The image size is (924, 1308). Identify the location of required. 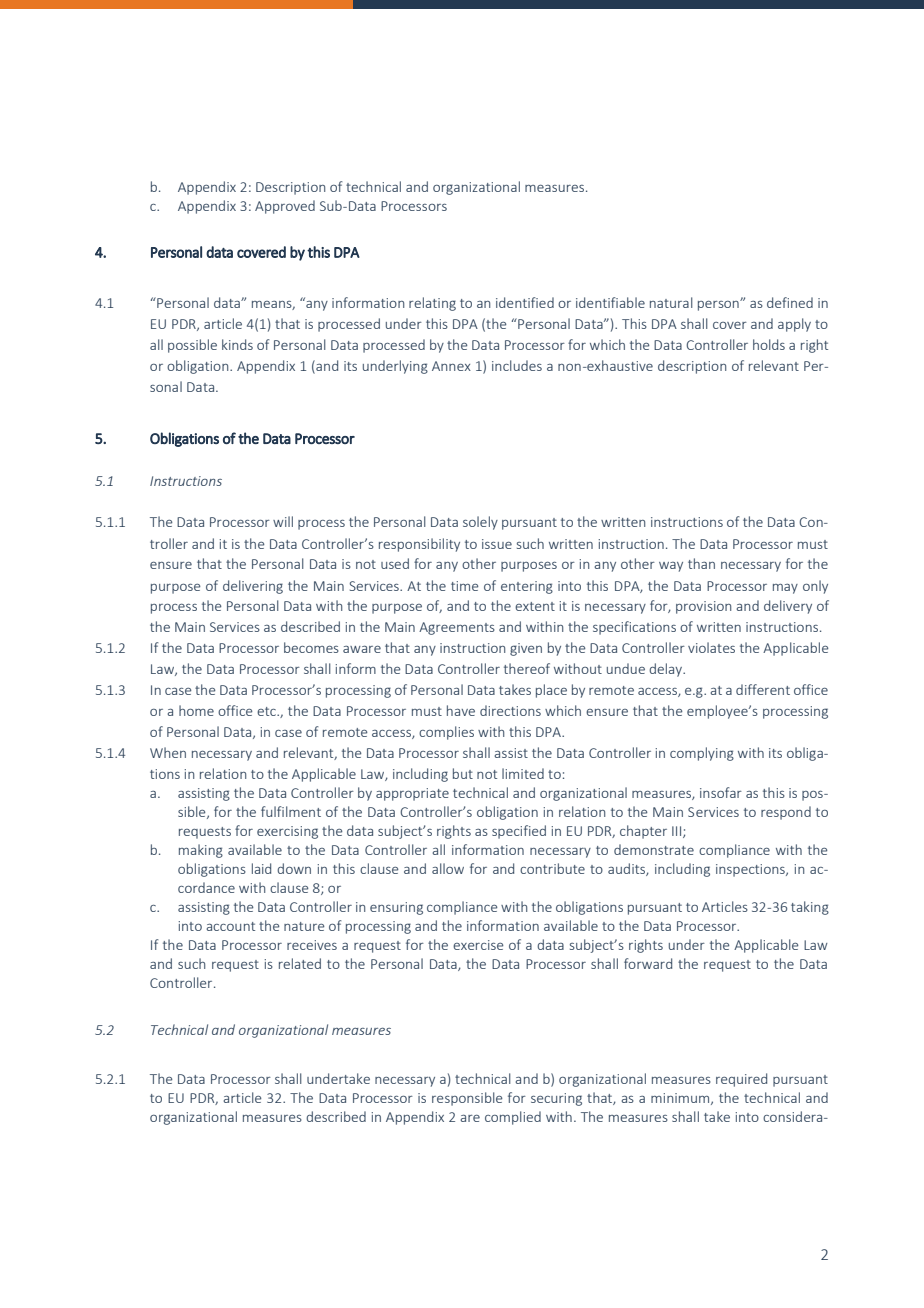
(741, 1080).
